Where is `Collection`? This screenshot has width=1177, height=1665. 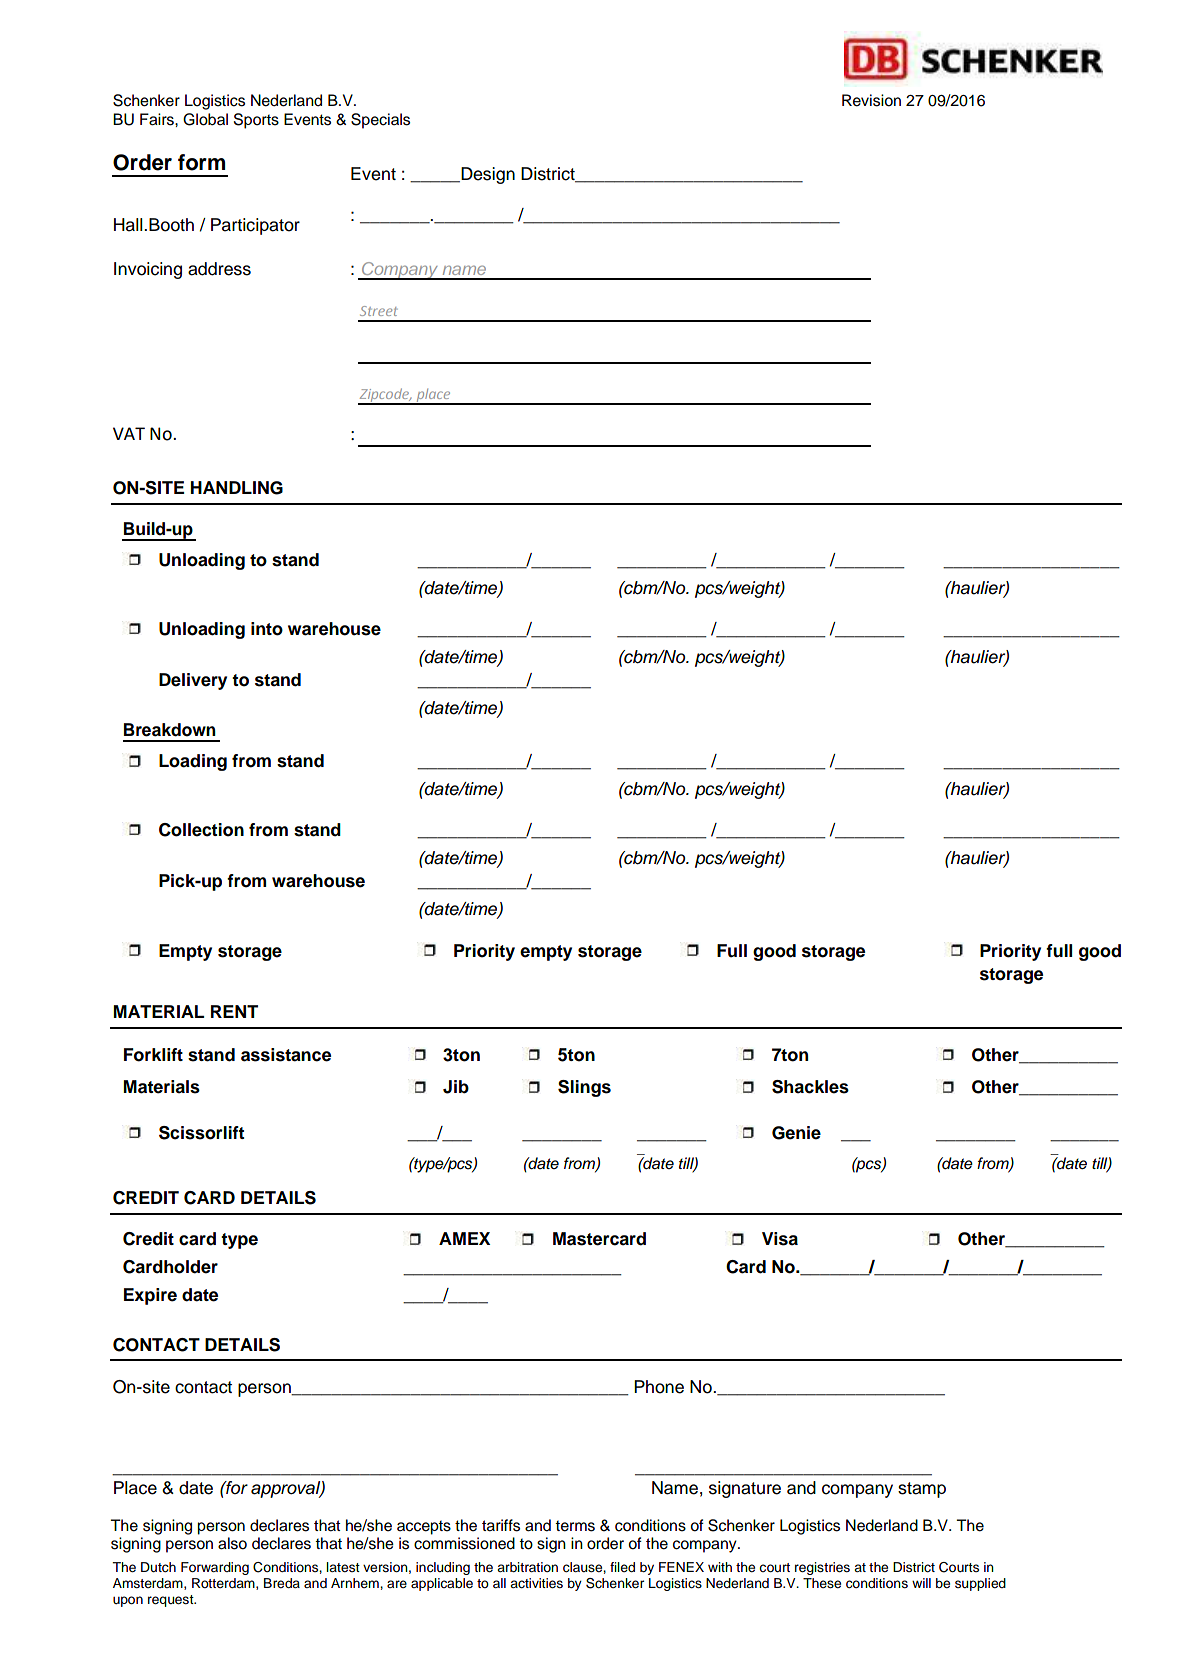
Collection is located at coordinates (201, 830).
